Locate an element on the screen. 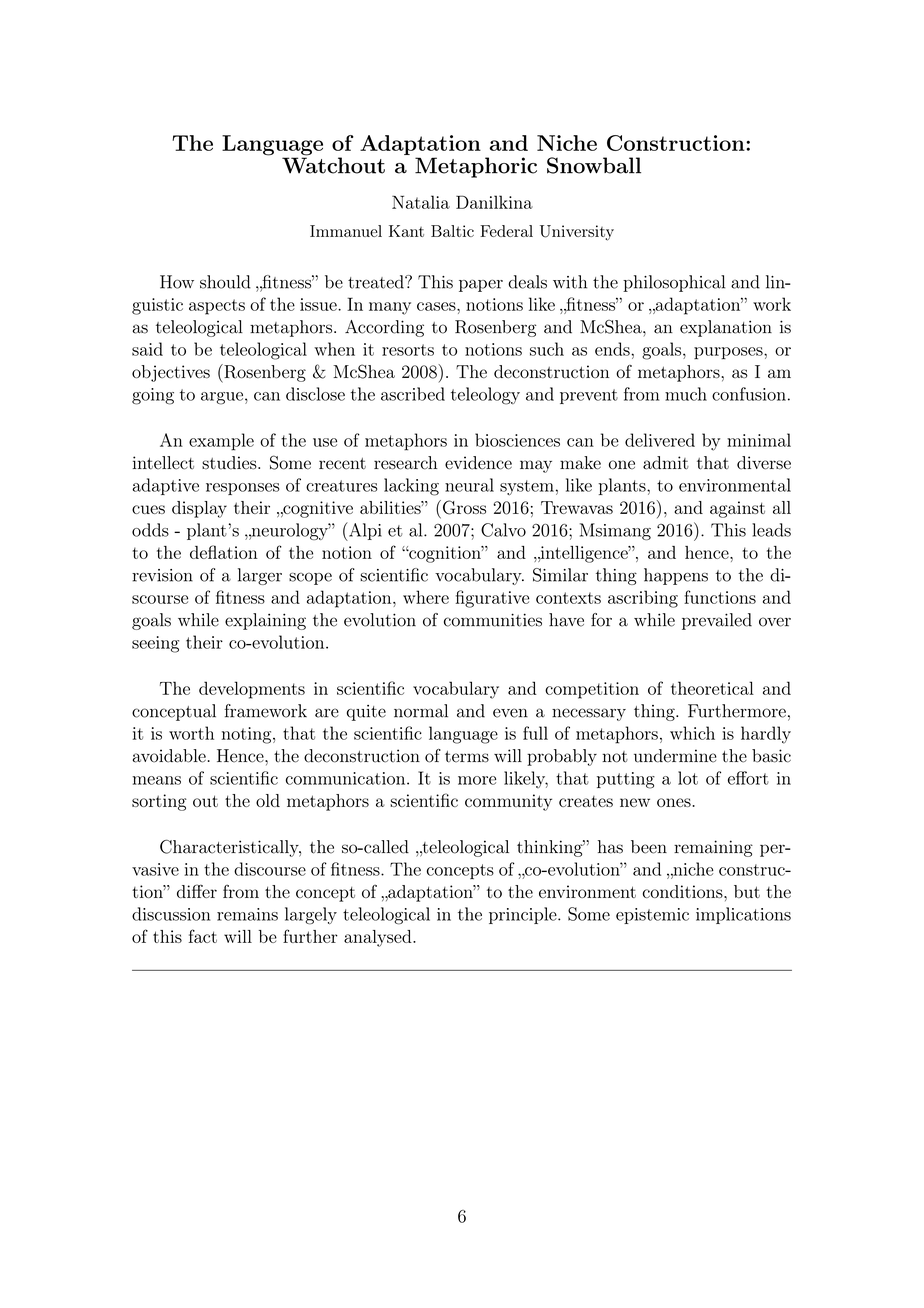 This screenshot has height=1308, width=924. noting is located at coordinates (248, 735).
